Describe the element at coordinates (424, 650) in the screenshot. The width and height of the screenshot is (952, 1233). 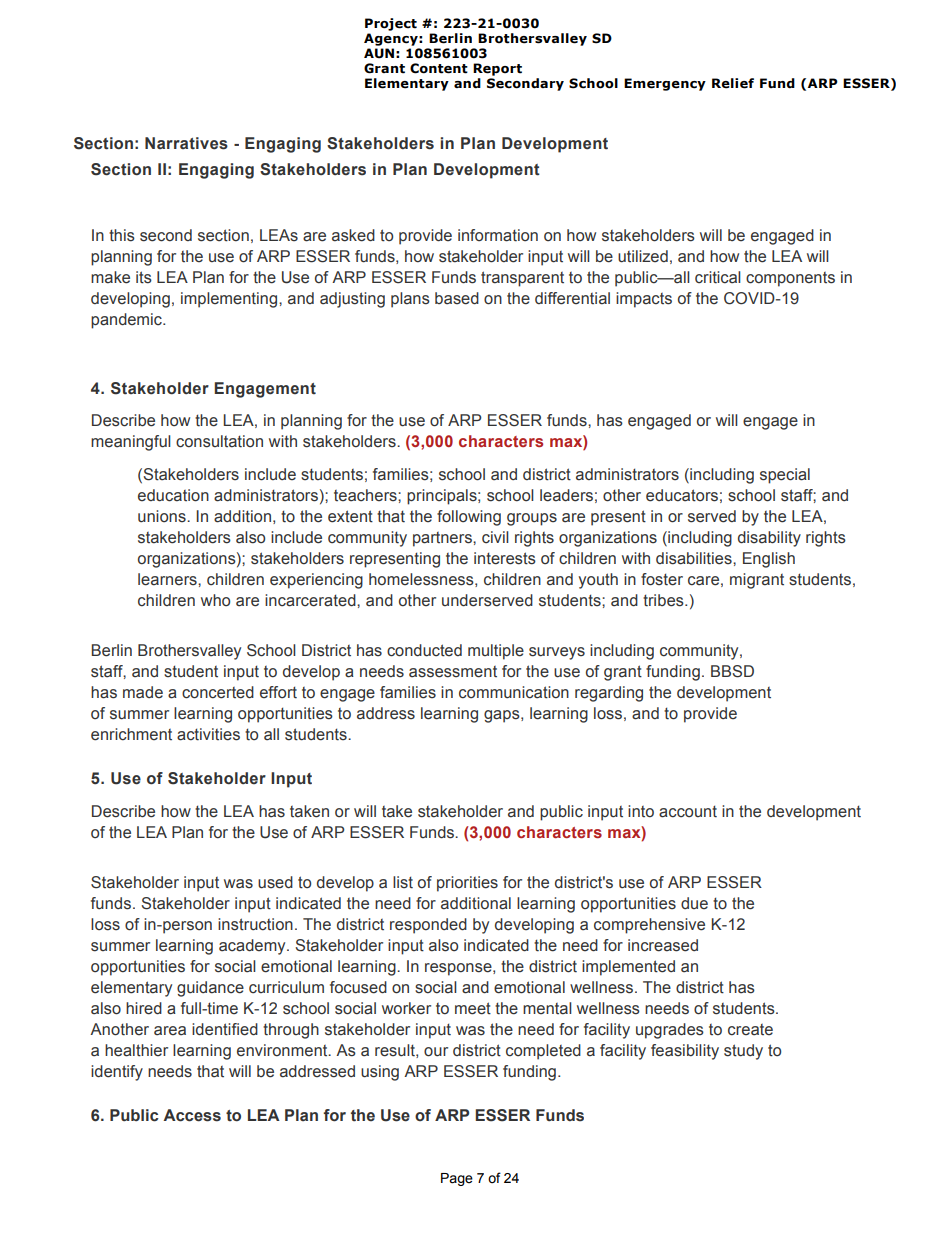
I see `conducted` at that location.
